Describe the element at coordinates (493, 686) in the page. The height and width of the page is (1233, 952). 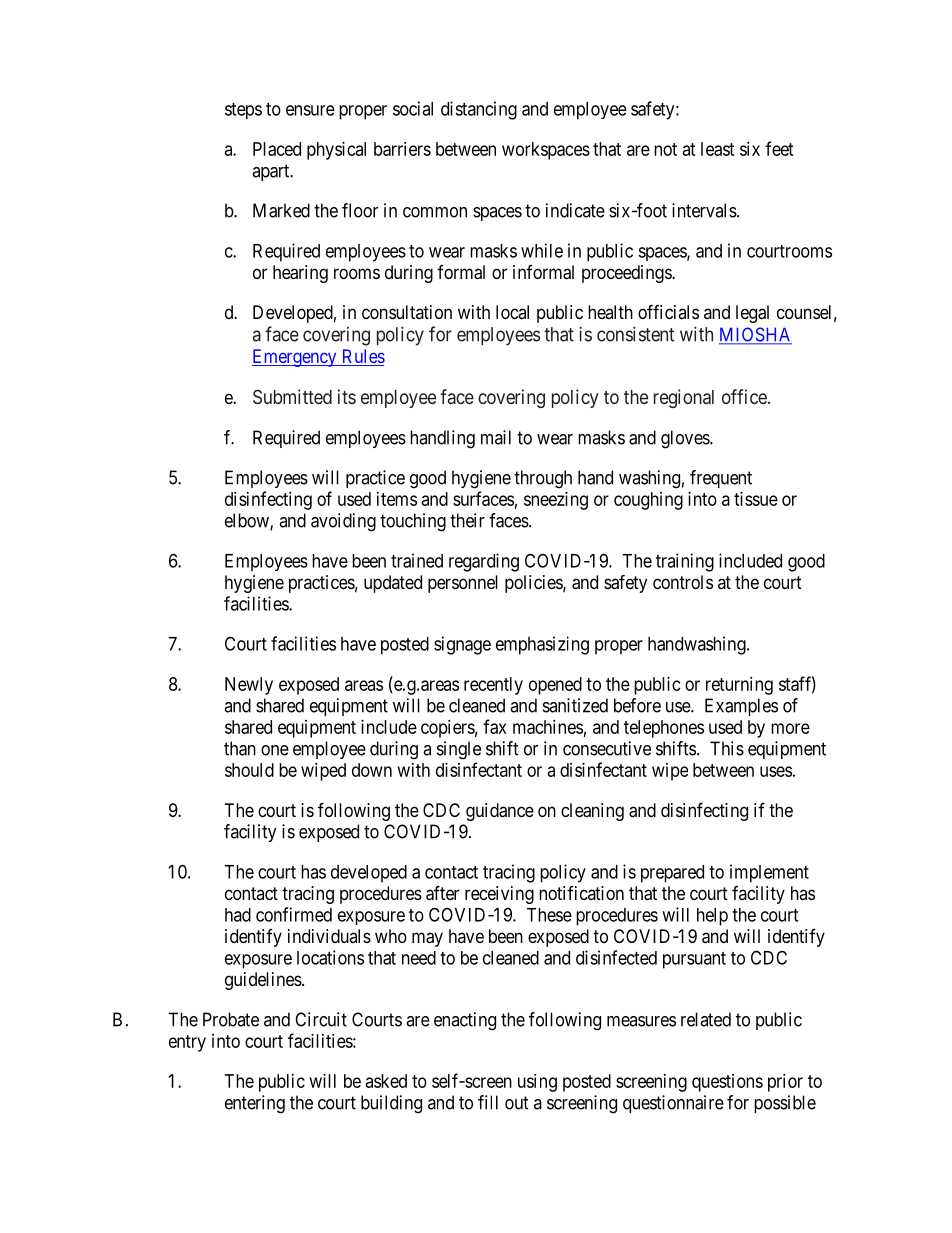
I see `recently` at that location.
